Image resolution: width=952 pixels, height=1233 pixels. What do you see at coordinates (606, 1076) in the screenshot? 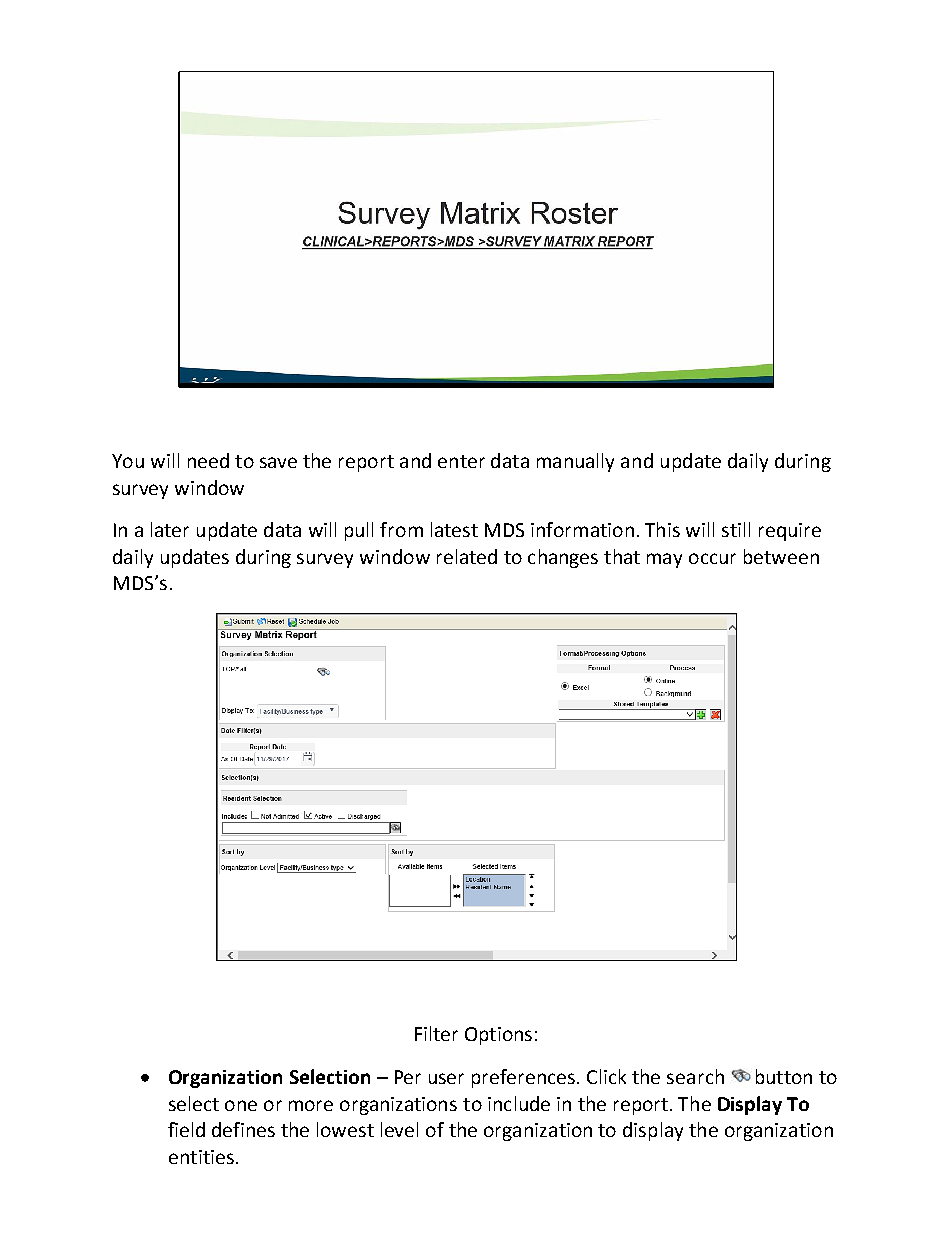
I see `Click` at bounding box center [606, 1076].
